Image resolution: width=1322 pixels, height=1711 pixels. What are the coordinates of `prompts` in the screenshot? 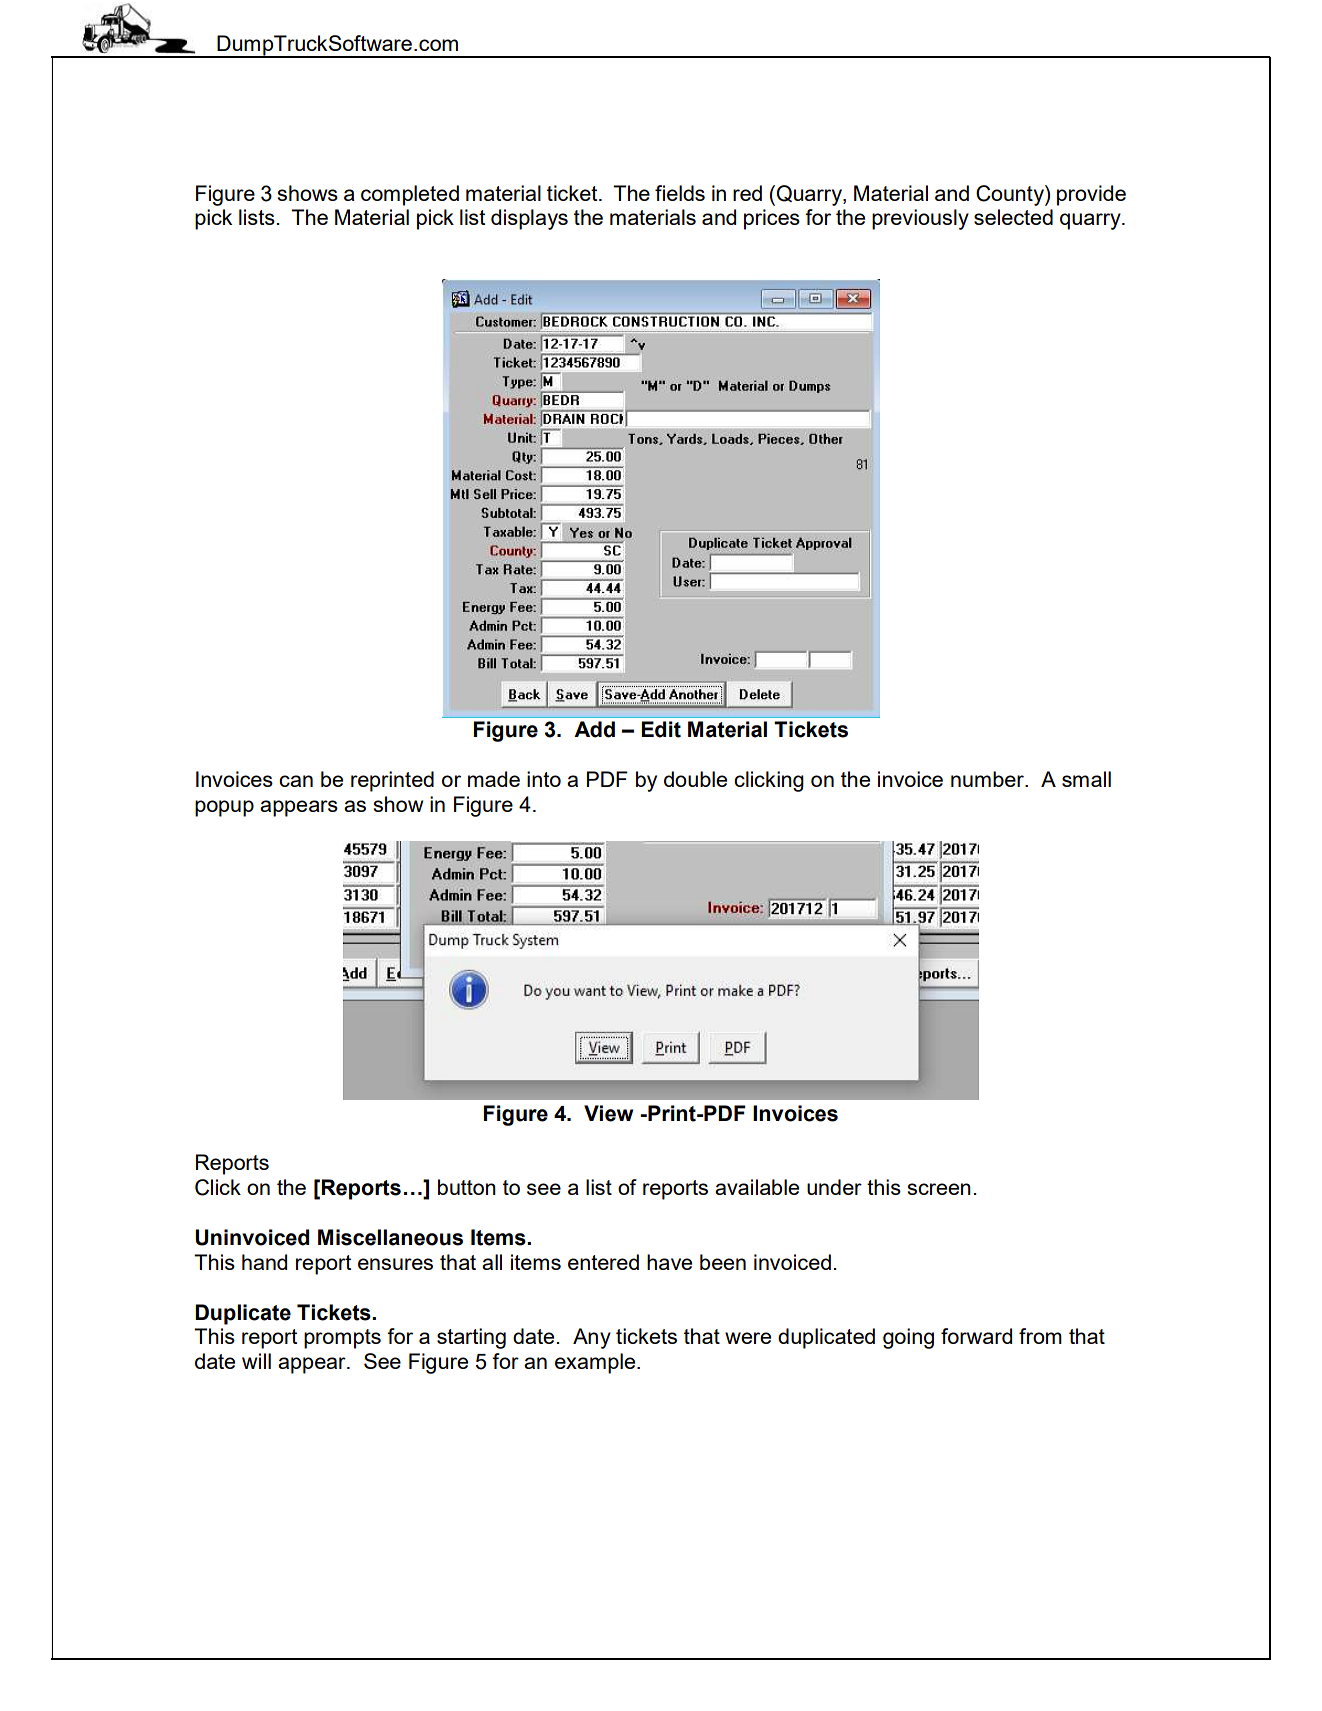 It's located at (342, 1339).
